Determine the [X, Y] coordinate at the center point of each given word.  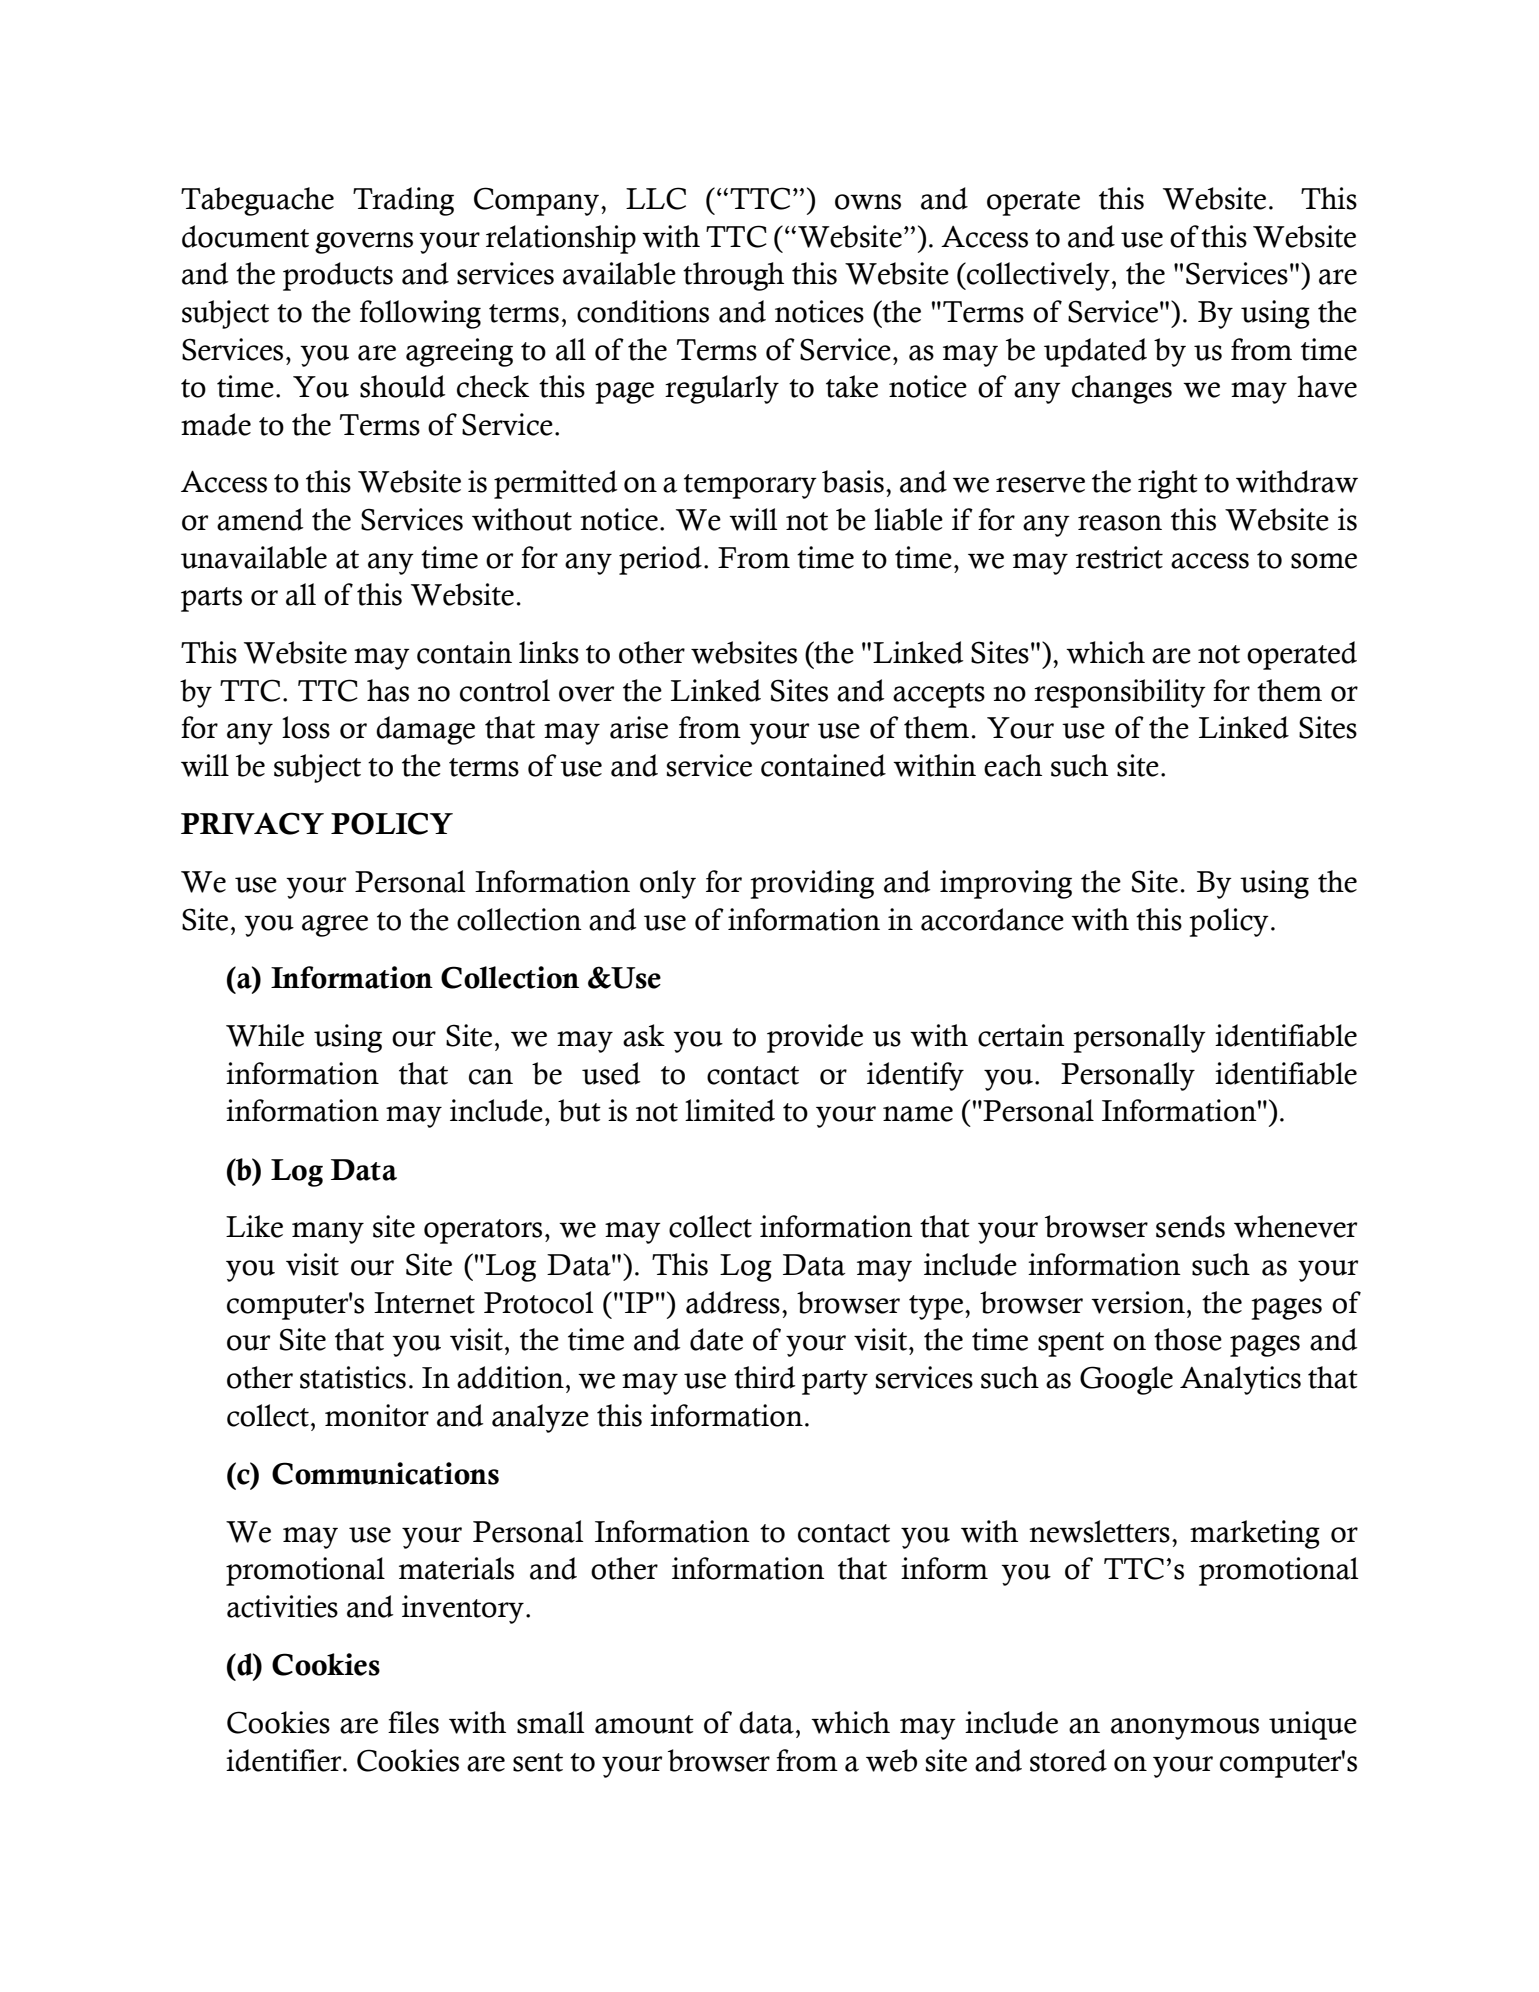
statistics [353, 1377]
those [1188, 1339]
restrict [1119, 557]
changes [1122, 389]
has [388, 690]
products [338, 276]
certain [1021, 1035]
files [413, 1722]
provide [815, 1038]
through [733, 276]
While [265, 1035]
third [764, 1377]
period [660, 560]
